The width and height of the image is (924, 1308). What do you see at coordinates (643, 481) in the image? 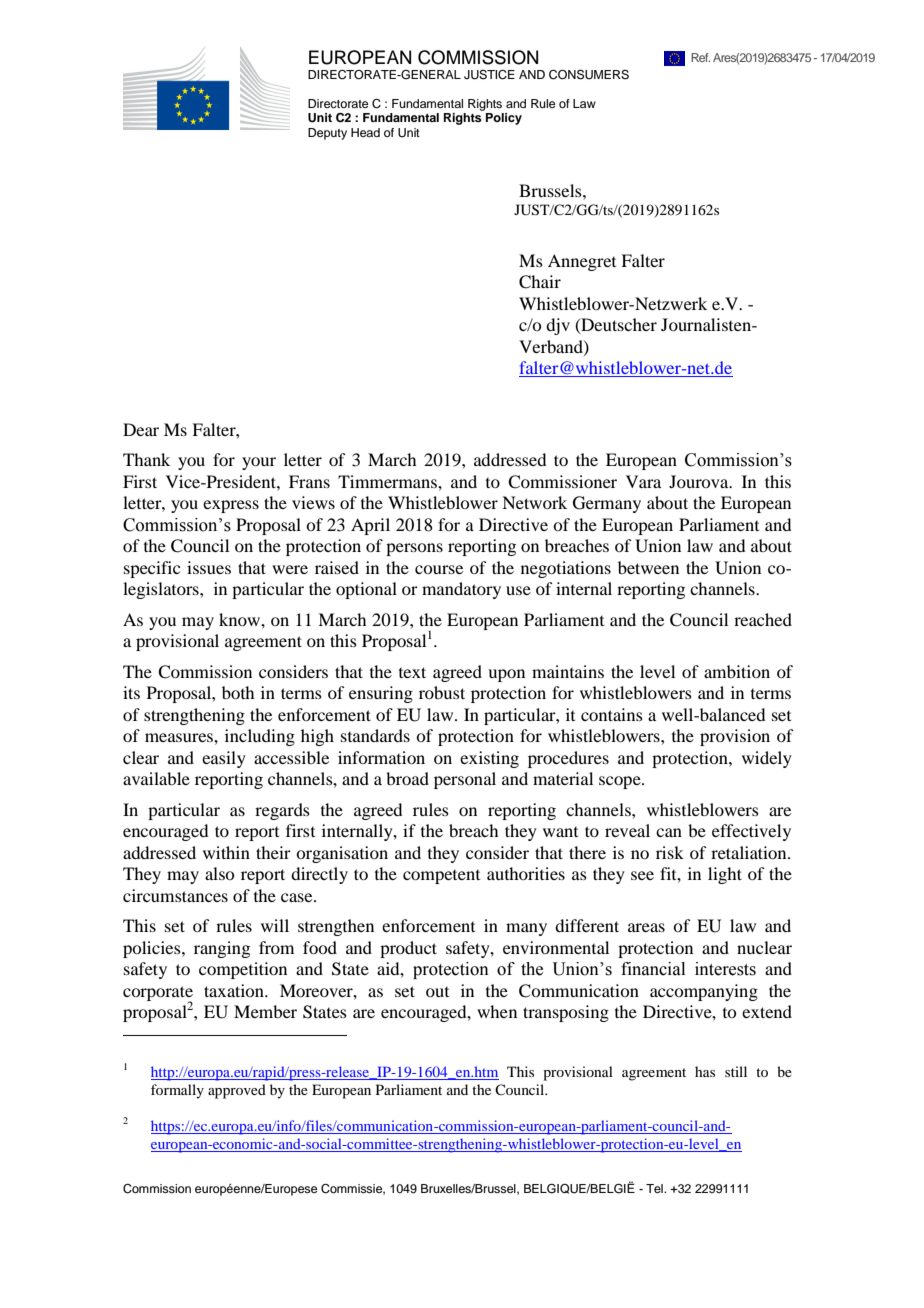
I see `Vara` at bounding box center [643, 481].
